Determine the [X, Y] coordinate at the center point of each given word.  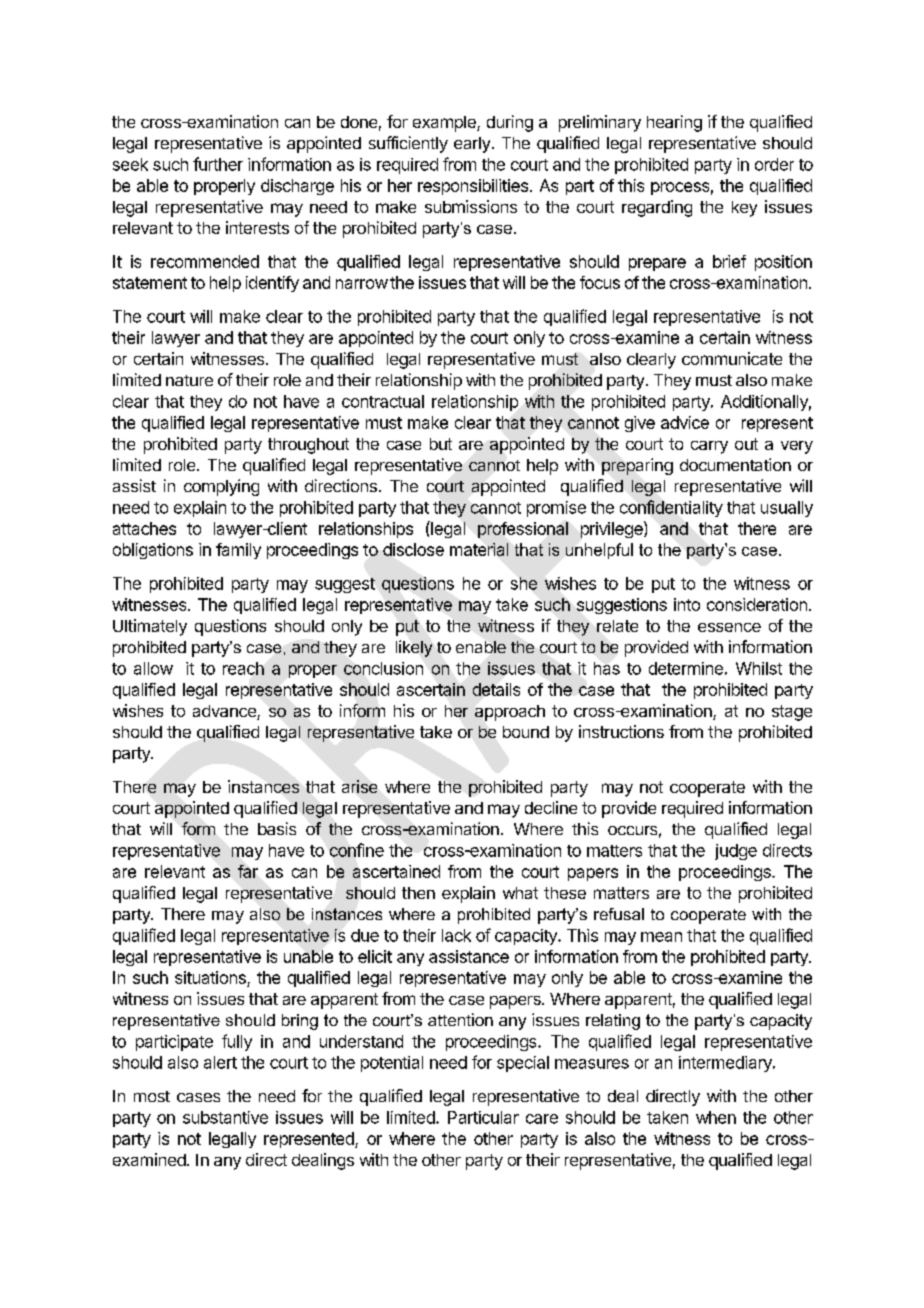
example [445, 124]
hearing [674, 123]
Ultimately [150, 627]
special [523, 1064]
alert [220, 1062]
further [218, 164]
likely [414, 648]
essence [729, 627]
